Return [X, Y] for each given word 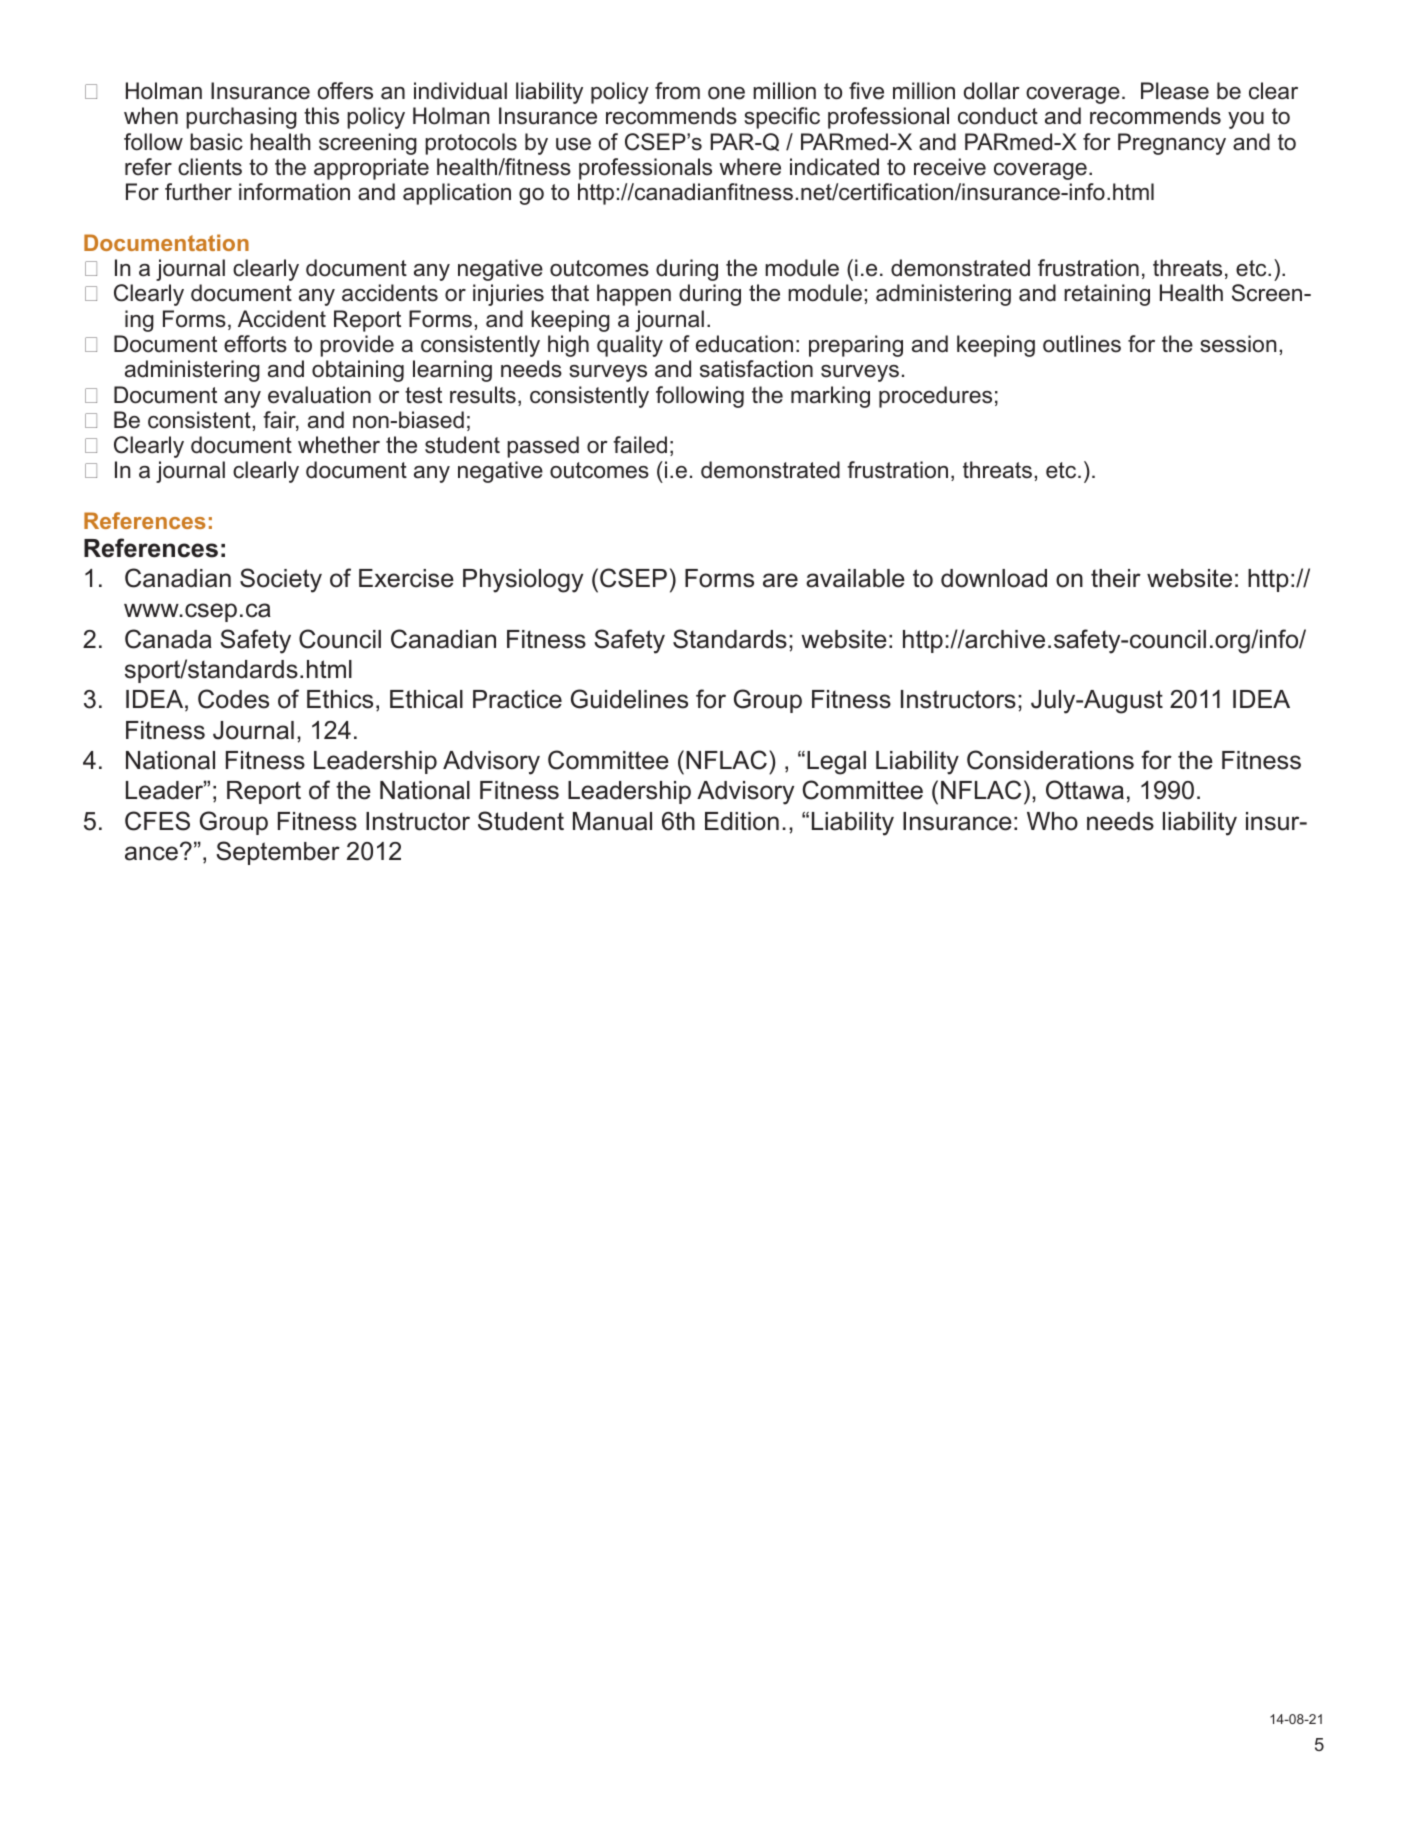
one [726, 93]
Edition [742, 821]
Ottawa [1085, 790]
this [321, 116]
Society [281, 580]
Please [1175, 91]
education [744, 344]
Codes [233, 699]
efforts [255, 344]
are [780, 580]
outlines [1082, 344]
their [1116, 578]
